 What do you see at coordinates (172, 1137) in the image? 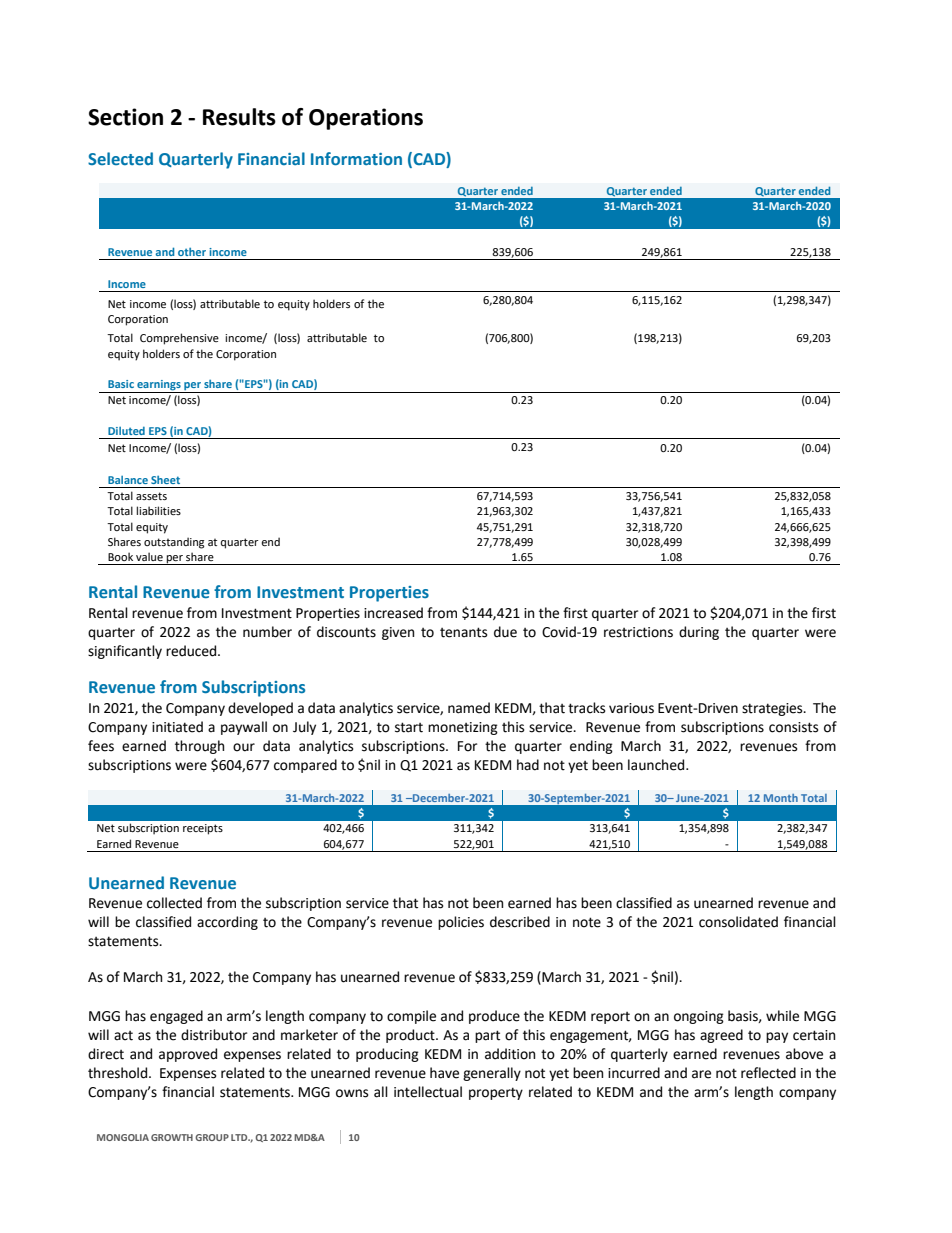
I see `GROWTH` at bounding box center [172, 1137].
